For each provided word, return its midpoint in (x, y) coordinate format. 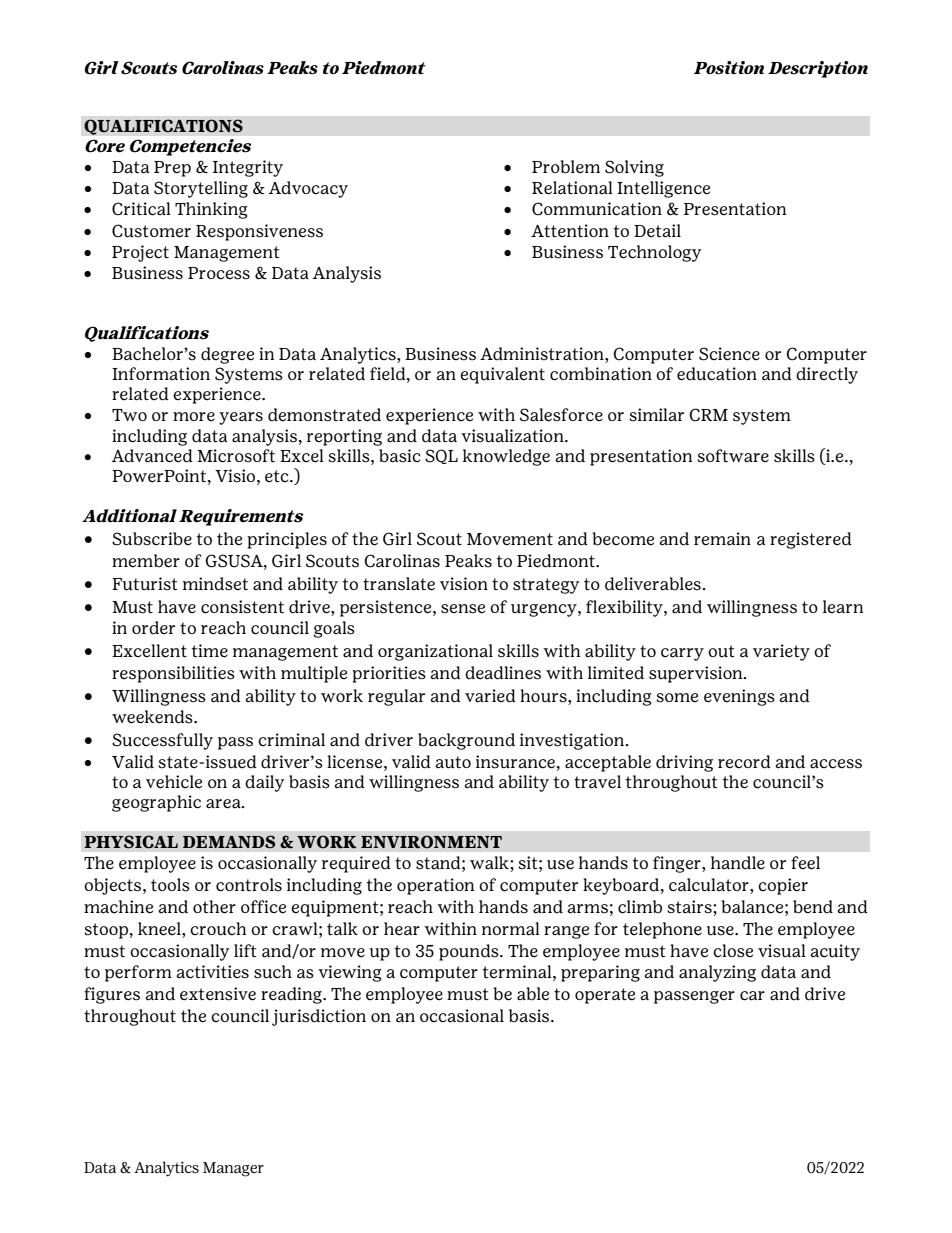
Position (729, 68)
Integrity (248, 168)
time (210, 651)
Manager (233, 1169)
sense (463, 609)
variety (781, 652)
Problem (566, 167)
